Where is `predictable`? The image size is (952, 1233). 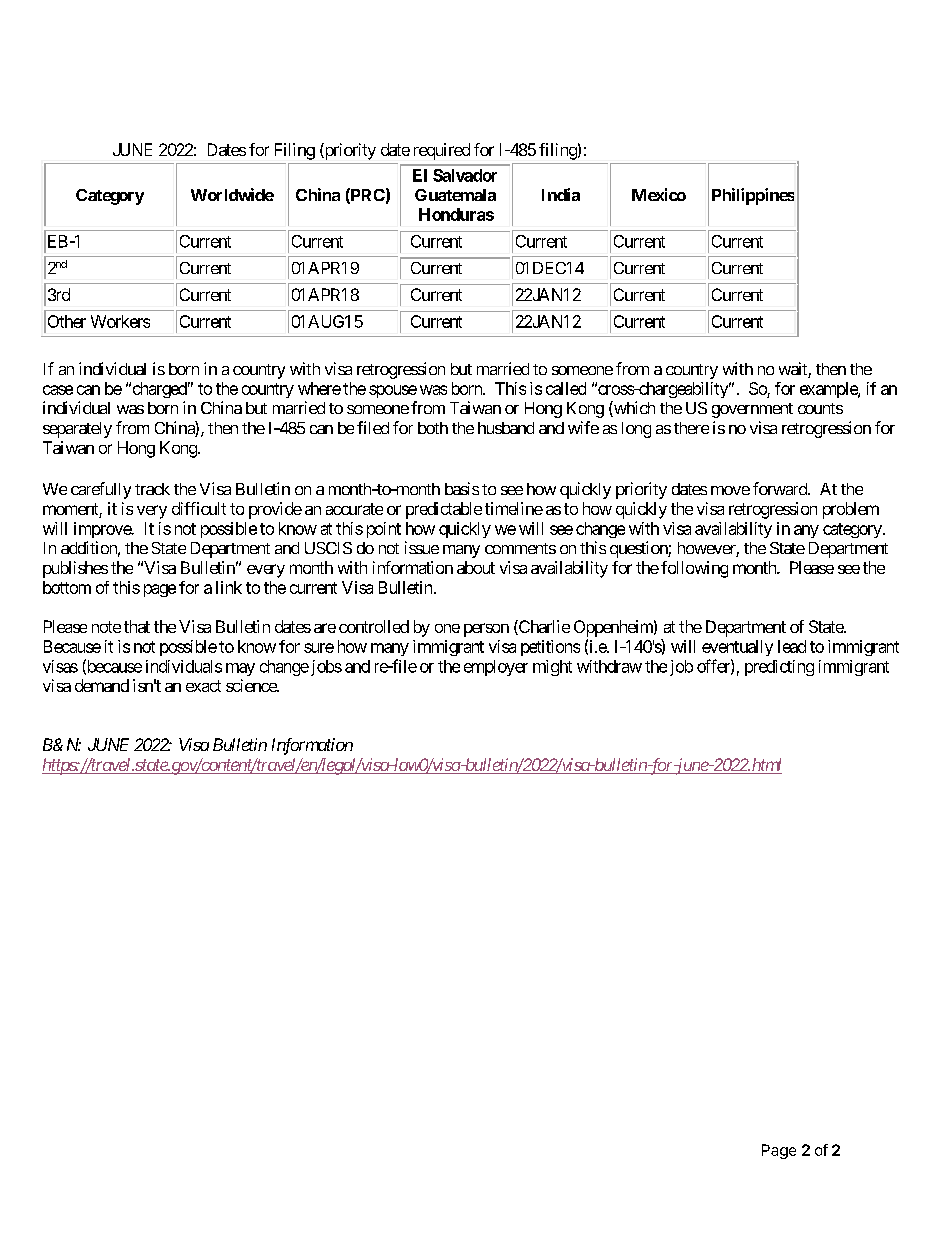 predictable is located at coordinates (444, 510).
